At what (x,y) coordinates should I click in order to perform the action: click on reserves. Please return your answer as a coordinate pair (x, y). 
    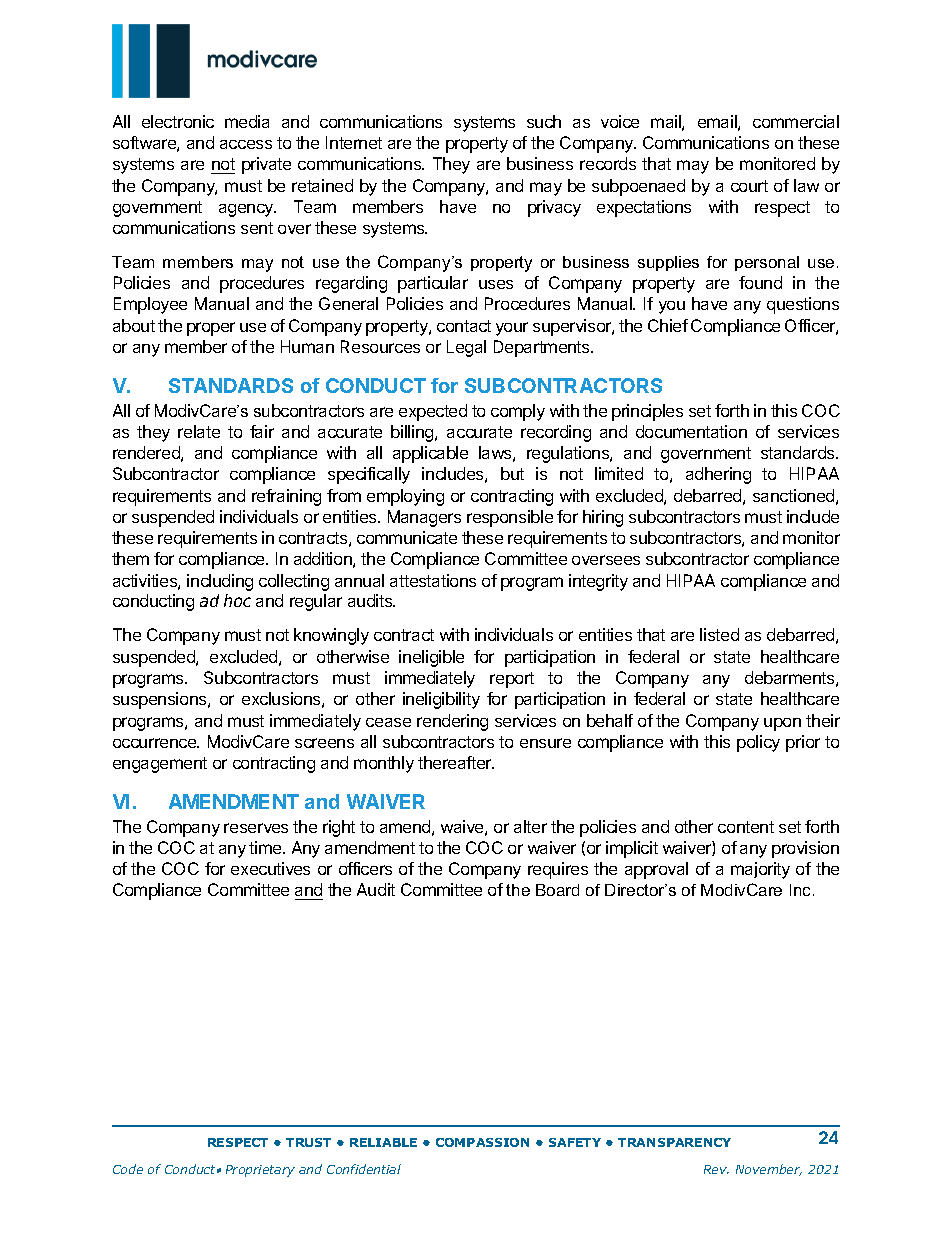
    Looking at the image, I should click on (256, 828).
